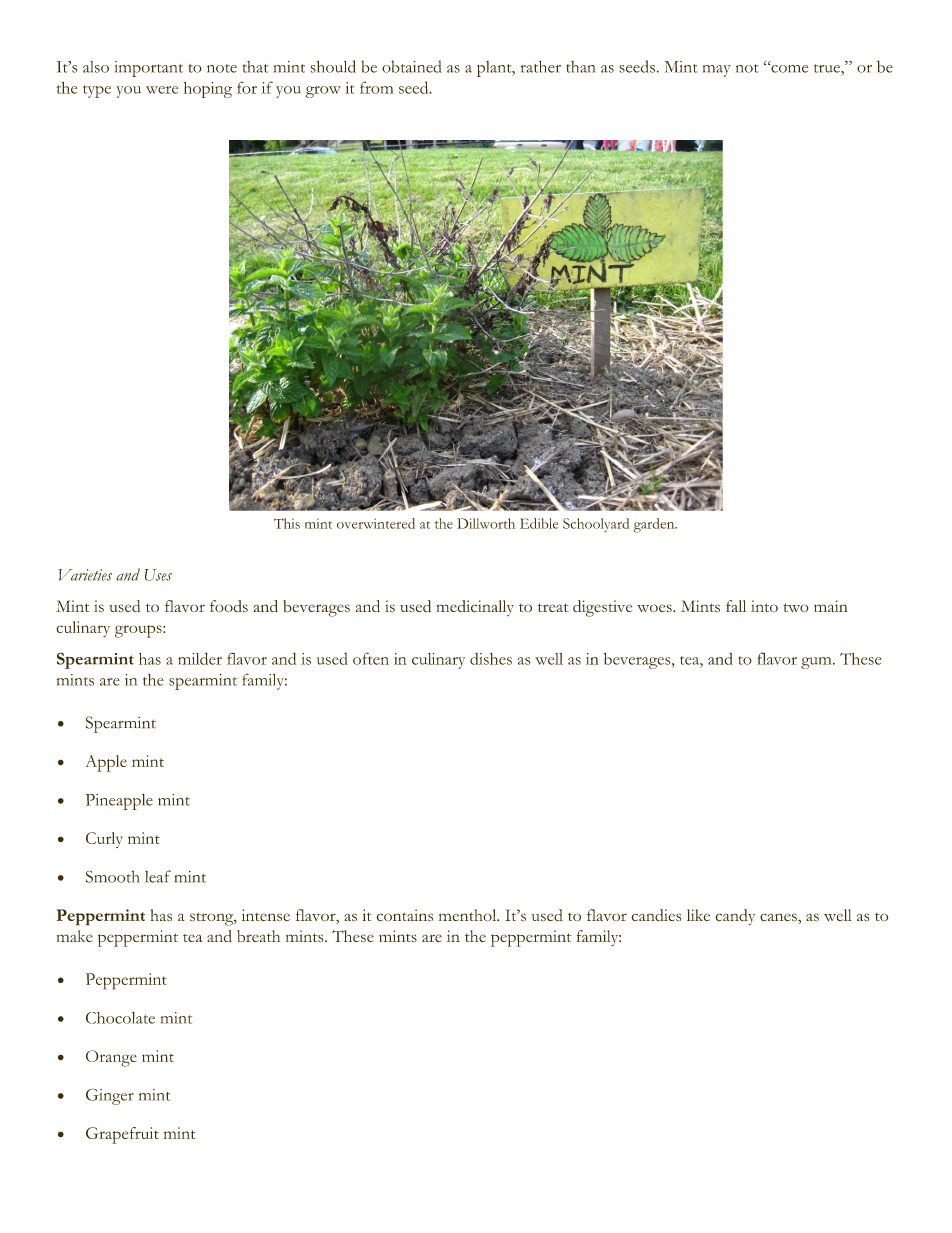 The height and width of the document is (1233, 952). What do you see at coordinates (539, 523) in the document?
I see `Edible` at bounding box center [539, 523].
